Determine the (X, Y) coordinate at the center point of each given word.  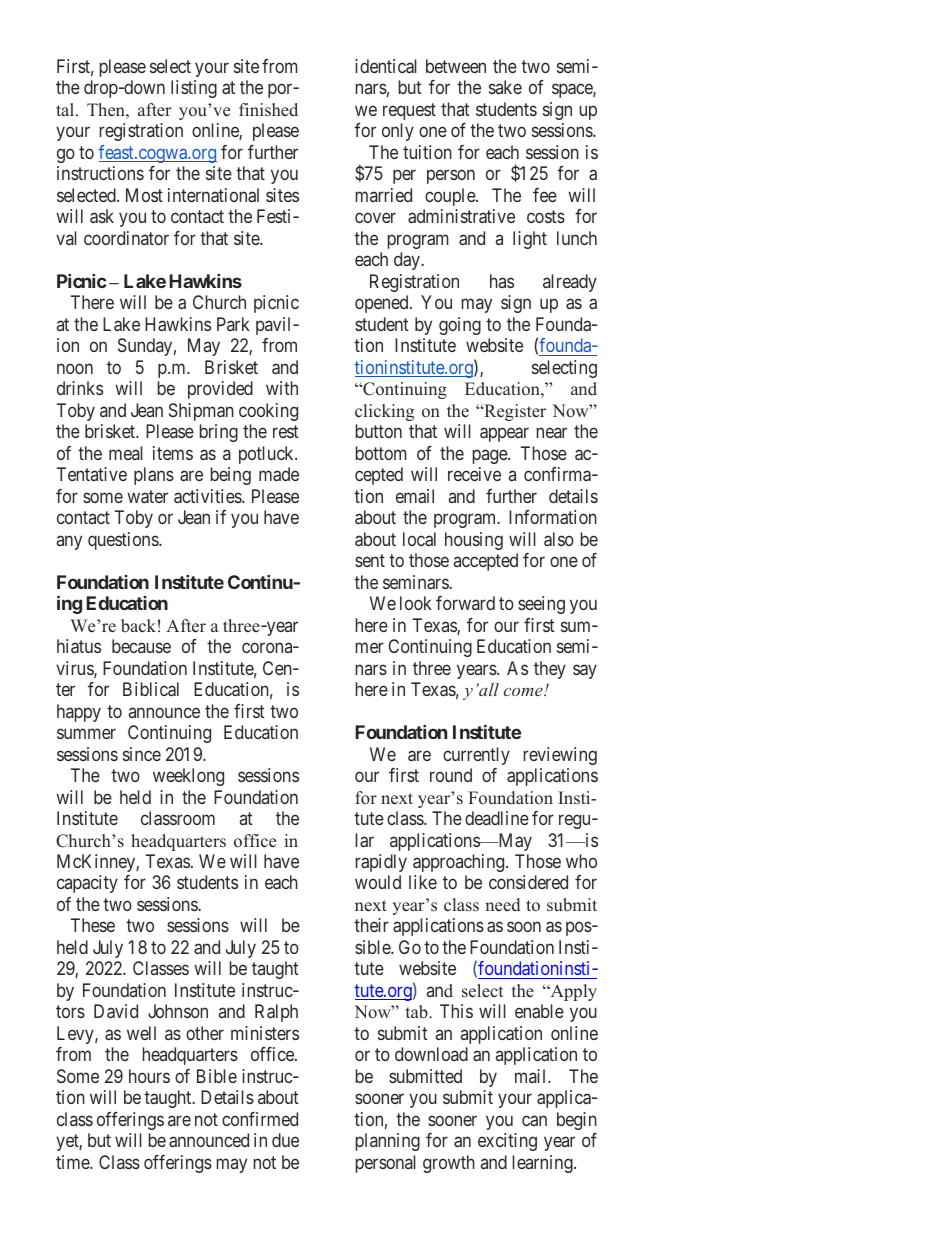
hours (149, 1076)
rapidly (381, 863)
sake (505, 87)
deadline (497, 818)
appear (504, 435)
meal (126, 453)
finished (268, 110)
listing (194, 89)
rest (286, 431)
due (285, 1140)
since (142, 754)
